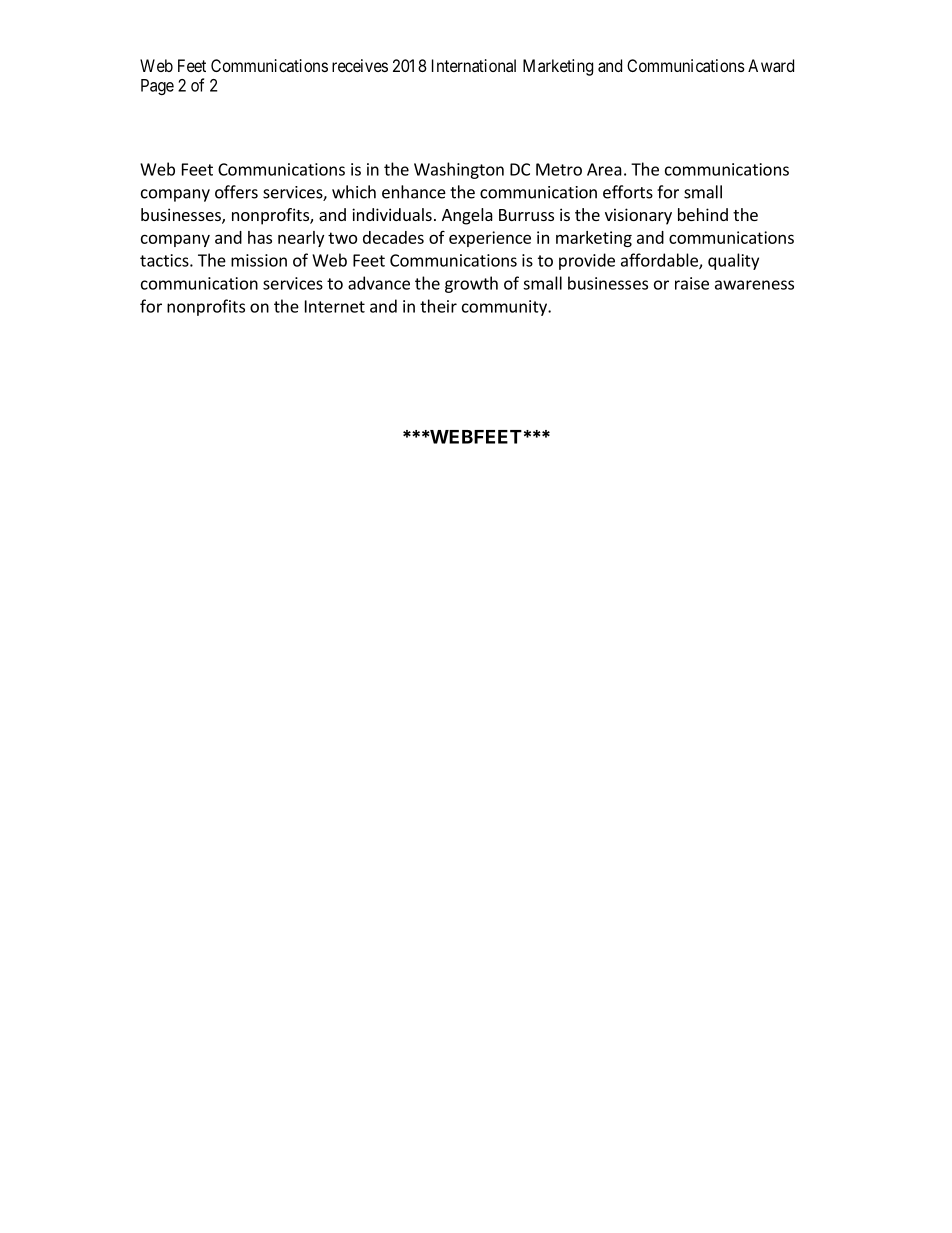 Image resolution: width=952 pixels, height=1233 pixels. Describe the element at coordinates (335, 306) in the page. I see `Internet` at that location.
